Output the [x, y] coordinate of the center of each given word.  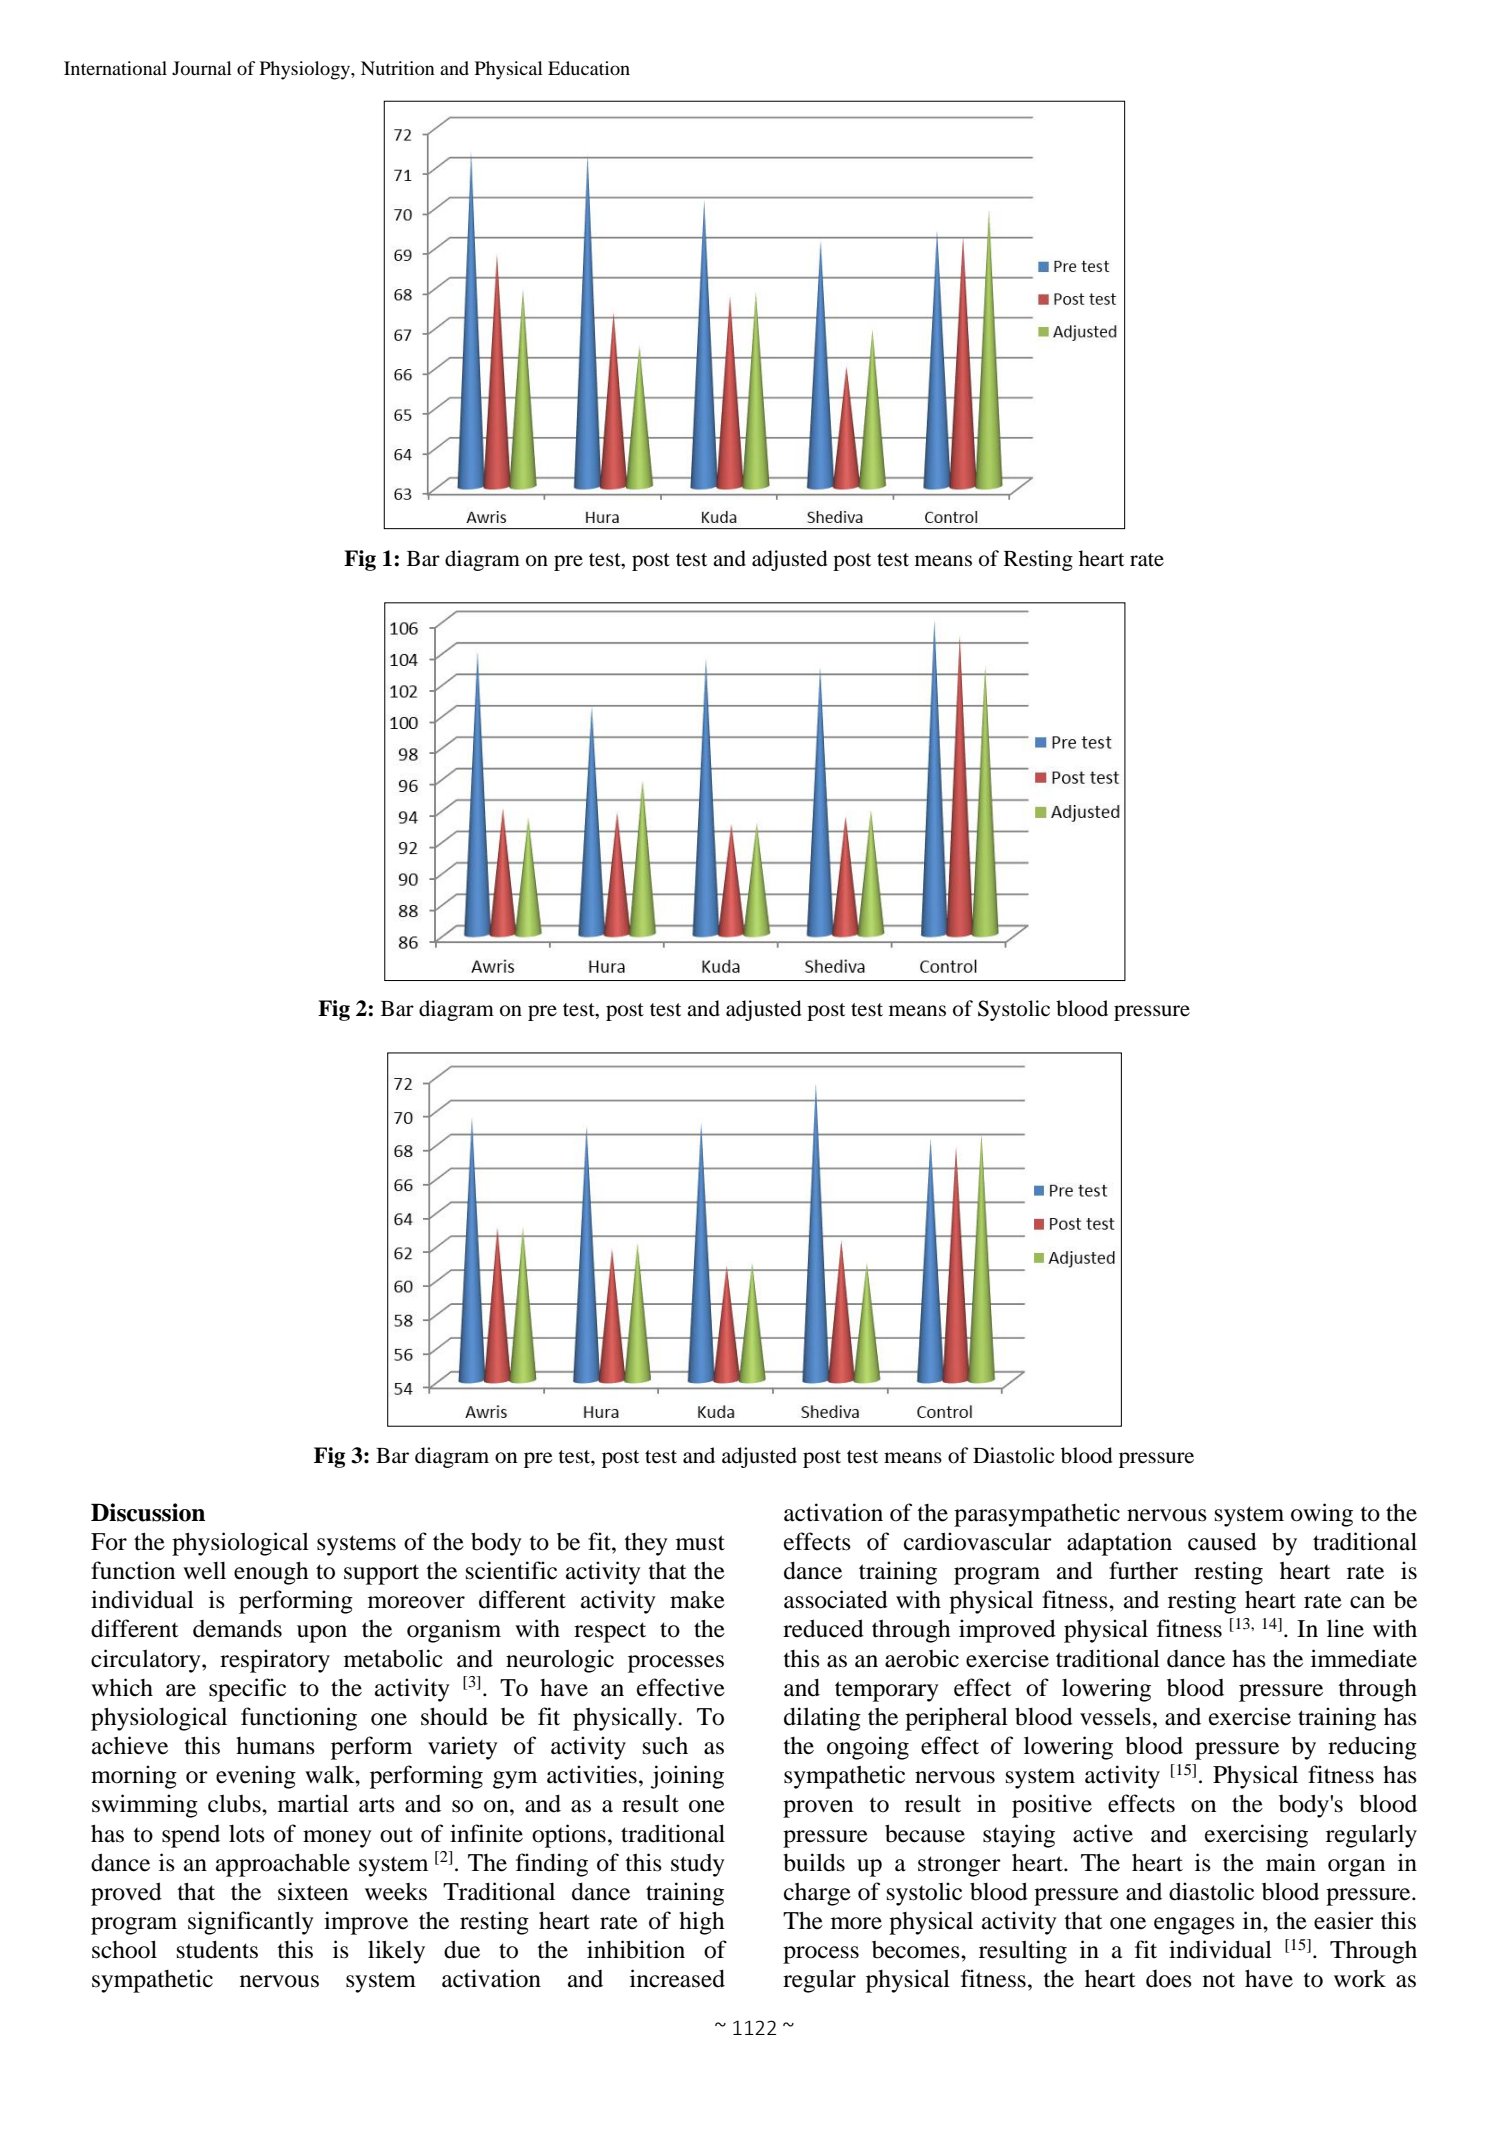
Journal [202, 68]
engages [1194, 1926]
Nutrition [398, 68]
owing [1322, 1515]
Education [589, 68]
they [646, 1544]
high [702, 1923]
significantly [251, 1923]
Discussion [148, 1512]
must [700, 1543]
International [115, 68]
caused [1222, 1541]
